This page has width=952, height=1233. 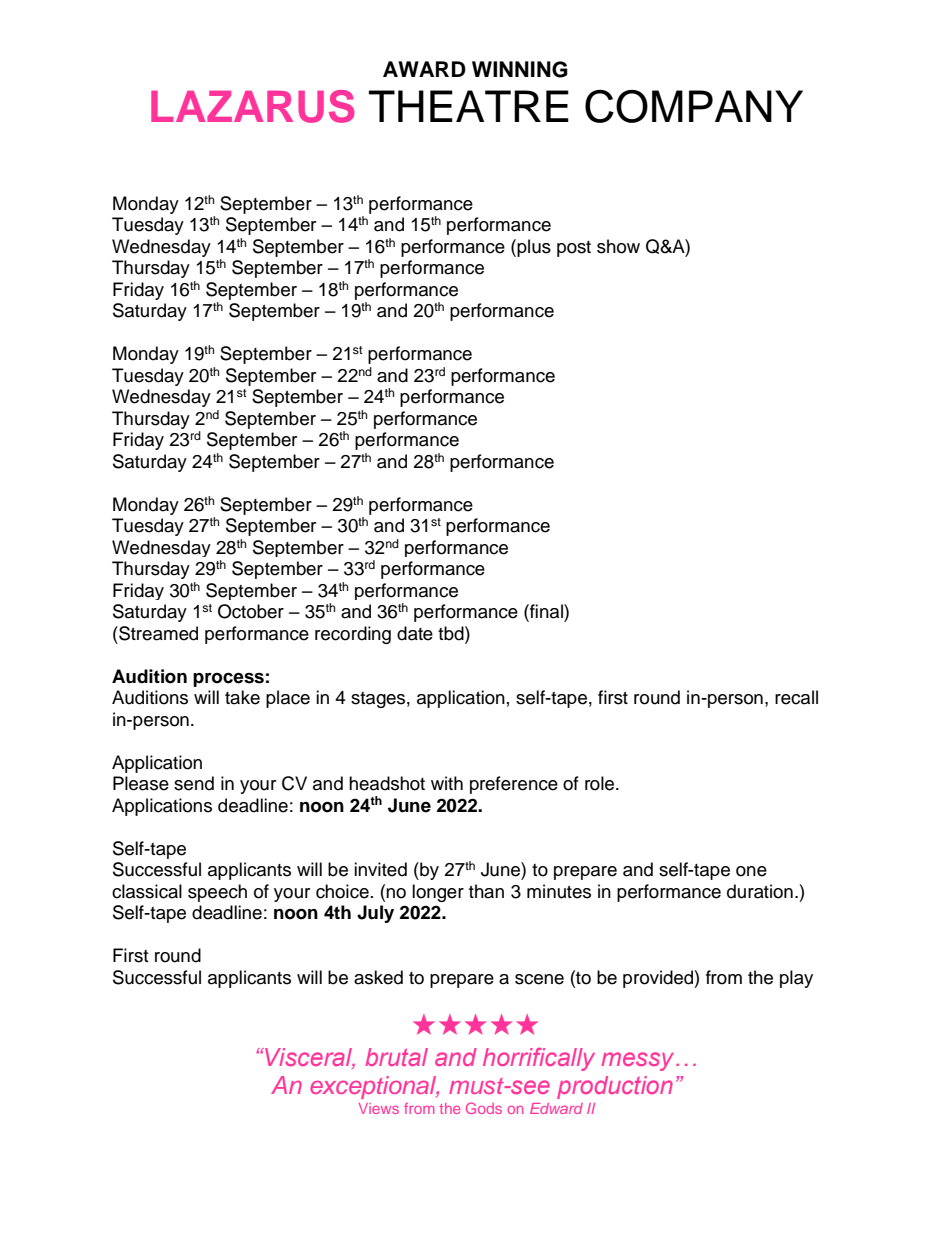 What do you see at coordinates (694, 106) in the page?
I see `COMPANY` at bounding box center [694, 106].
